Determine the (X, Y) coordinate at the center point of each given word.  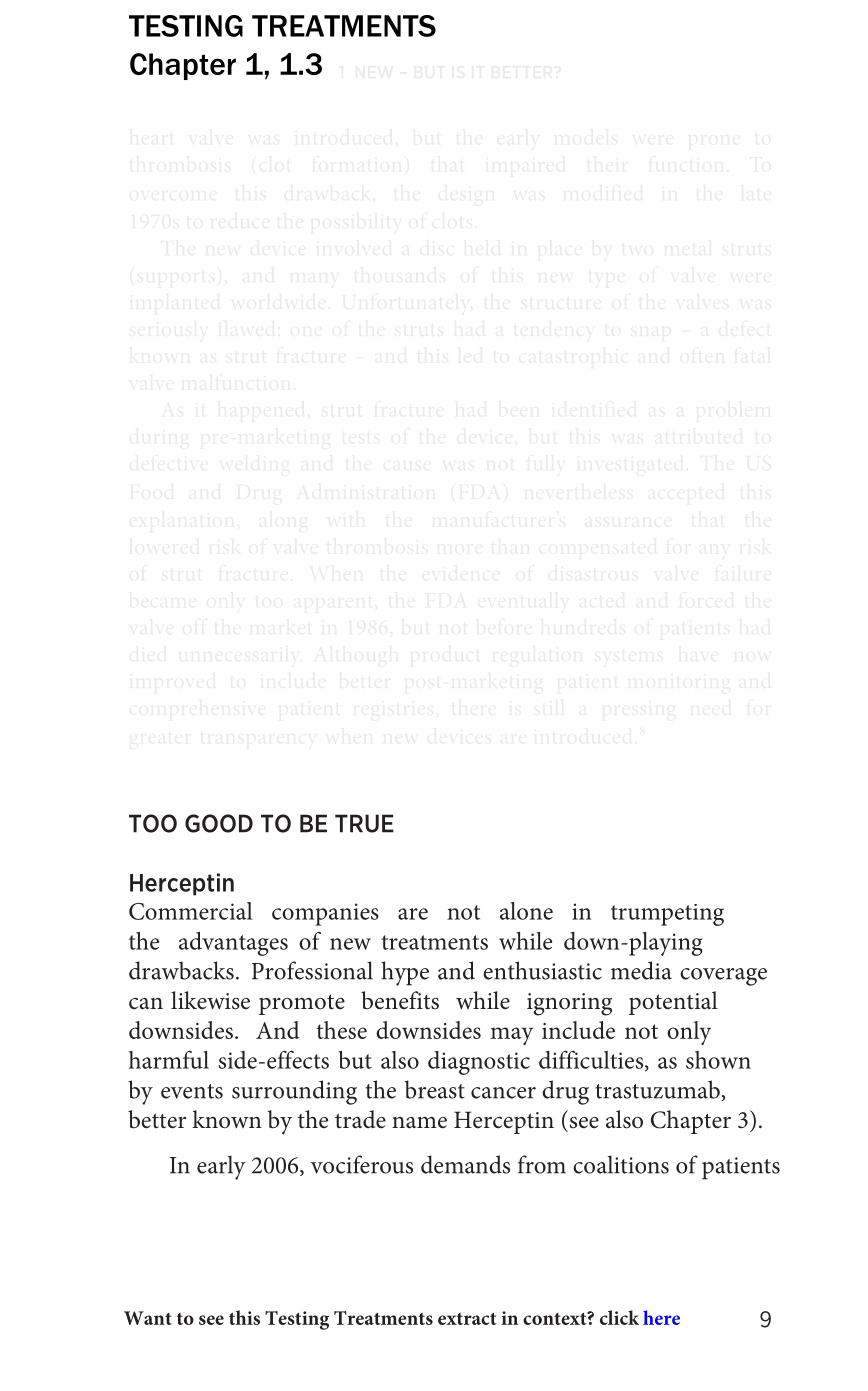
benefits (400, 1000)
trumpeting (667, 915)
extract (467, 1319)
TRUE (364, 823)
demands (465, 1164)
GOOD (219, 823)
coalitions (621, 1164)
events (192, 1091)
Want (148, 1318)
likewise (210, 1000)
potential (673, 1003)
